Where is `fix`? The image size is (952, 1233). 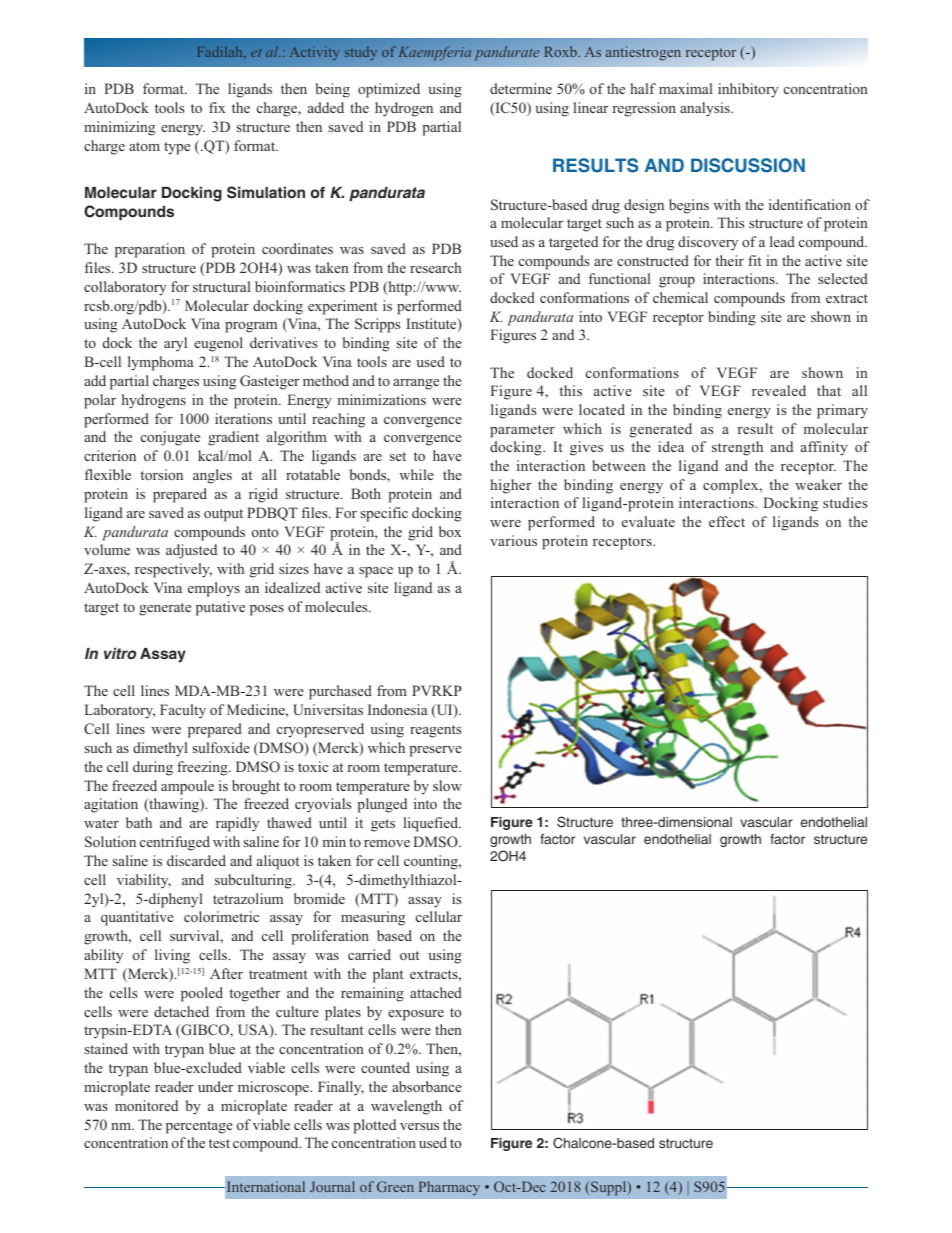
fix is located at coordinates (217, 107).
